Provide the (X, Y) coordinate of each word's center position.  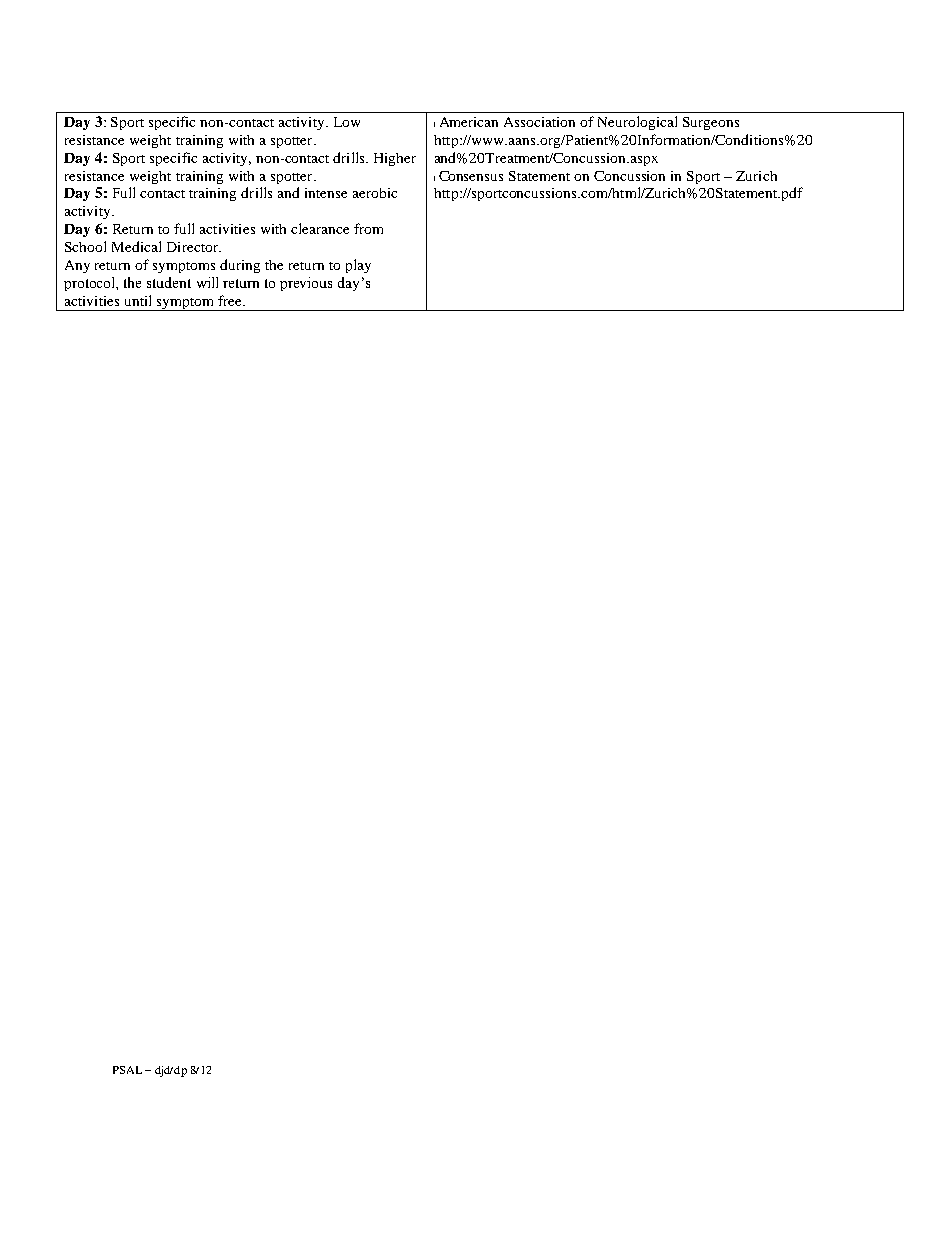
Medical (136, 246)
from (368, 228)
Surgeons (711, 123)
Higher (395, 159)
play (358, 266)
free (231, 300)
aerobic (375, 193)
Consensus (471, 176)
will (207, 282)
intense (326, 193)
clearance (320, 228)
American (469, 122)
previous (306, 284)
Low (347, 122)
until (138, 300)
